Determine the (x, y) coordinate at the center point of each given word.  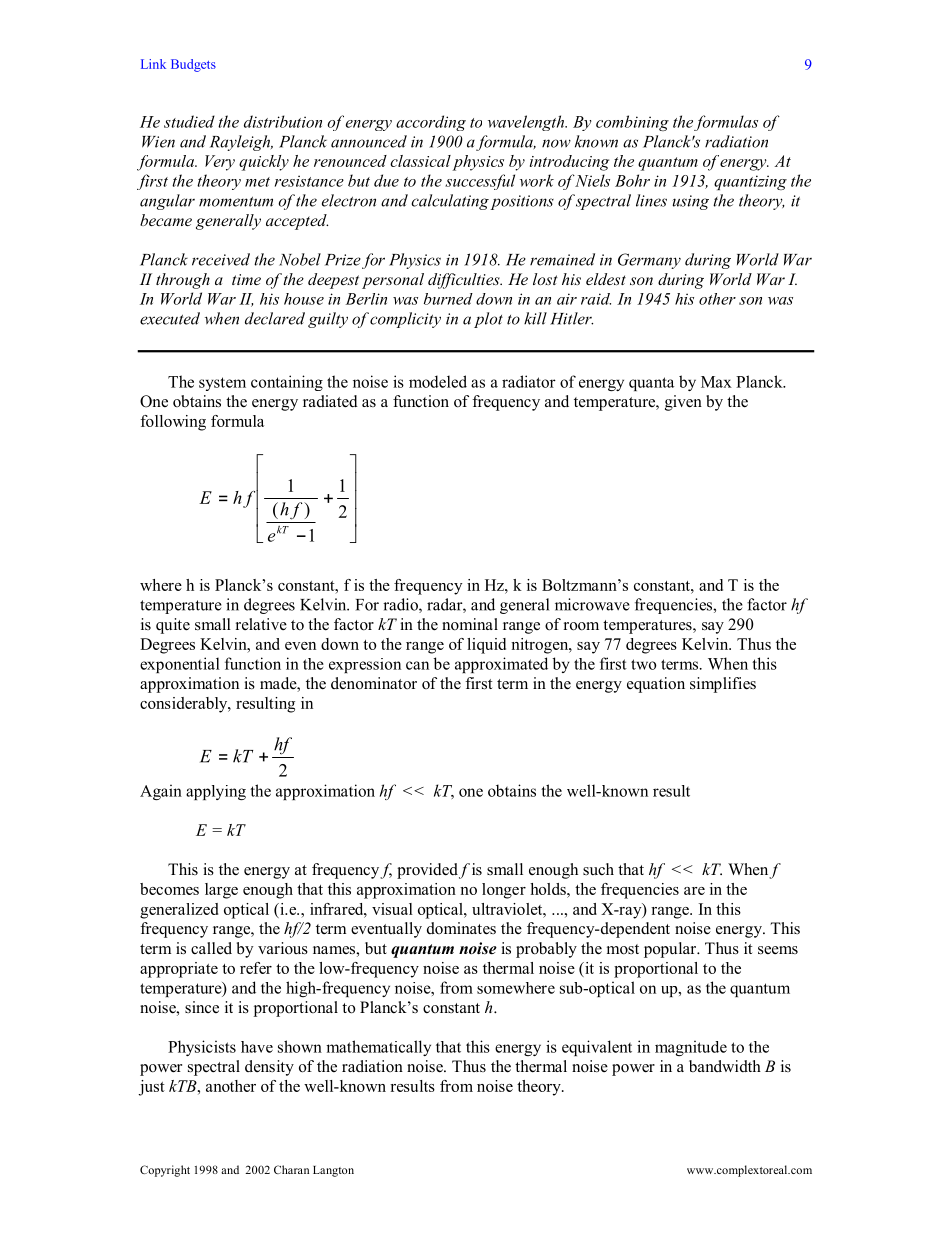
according (431, 123)
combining (632, 123)
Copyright (165, 1171)
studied (189, 121)
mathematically (378, 1048)
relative (261, 624)
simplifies (723, 685)
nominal (470, 624)
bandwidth (725, 1066)
